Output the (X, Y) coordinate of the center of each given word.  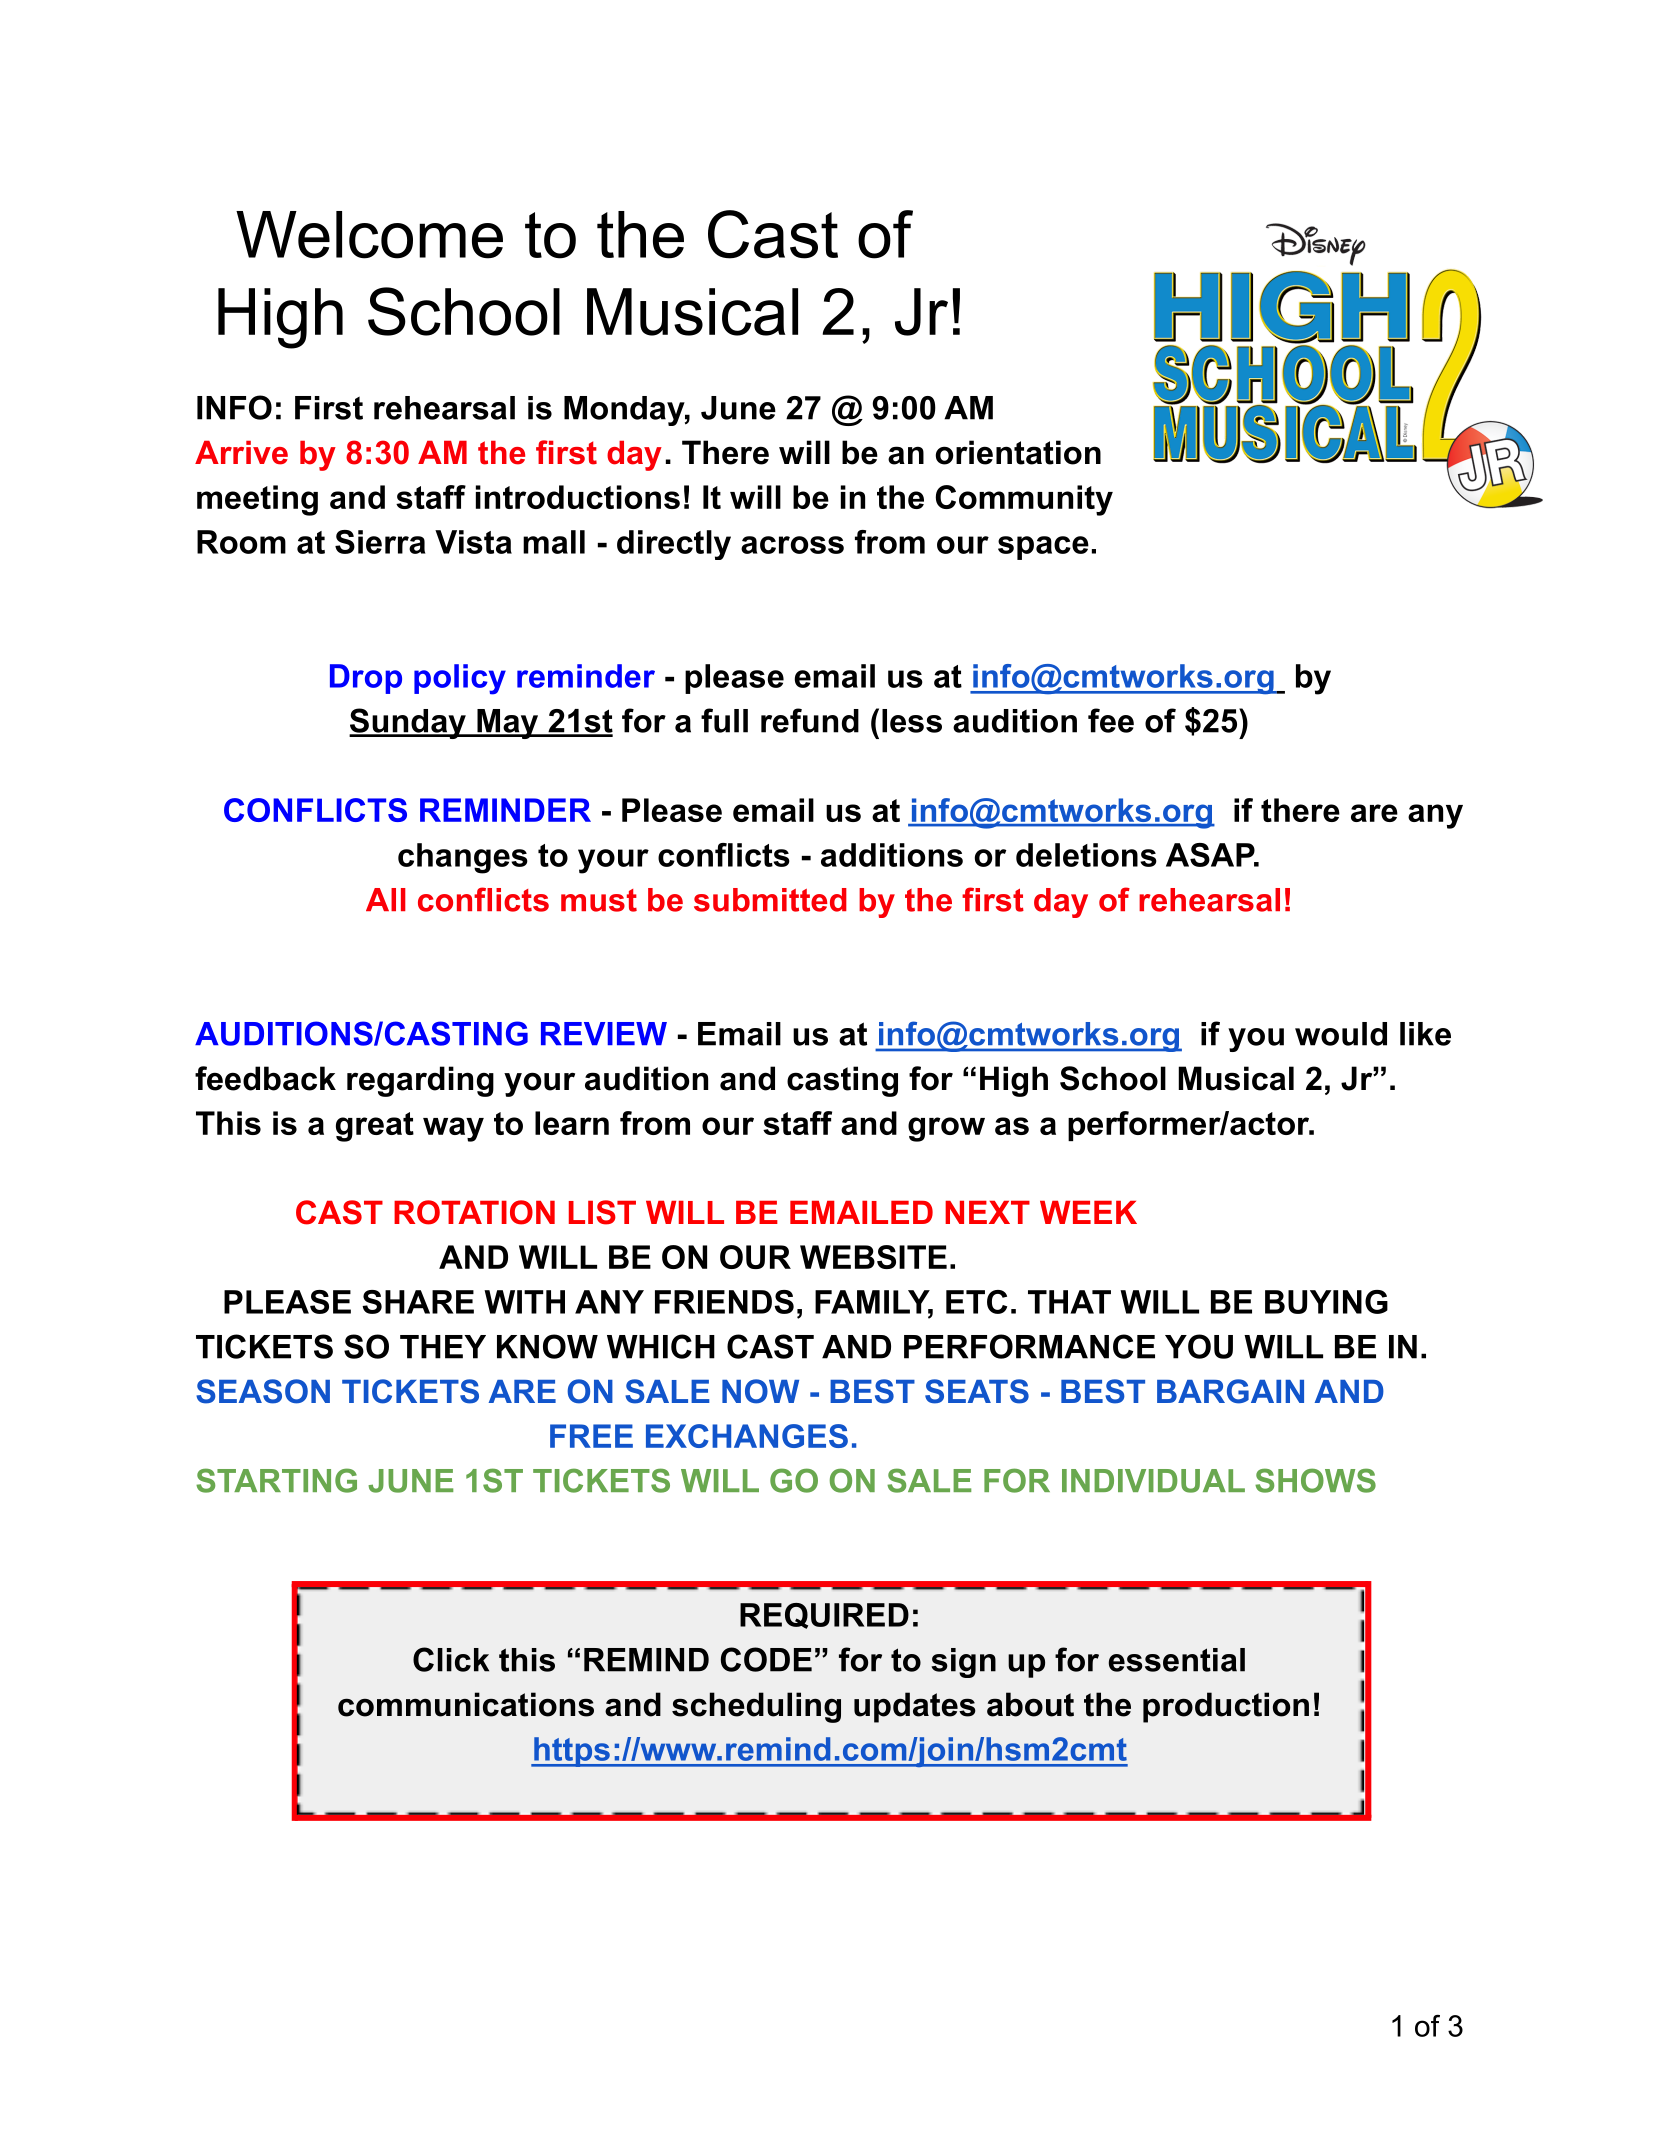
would (1341, 1034)
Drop (366, 679)
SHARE (418, 1302)
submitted (770, 900)
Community (1024, 500)
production (1226, 1707)
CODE (766, 1659)
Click (451, 1659)
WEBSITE (873, 1257)
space (1043, 548)
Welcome (369, 235)
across (792, 545)
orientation (1018, 452)
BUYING (1326, 1302)
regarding (420, 1081)
